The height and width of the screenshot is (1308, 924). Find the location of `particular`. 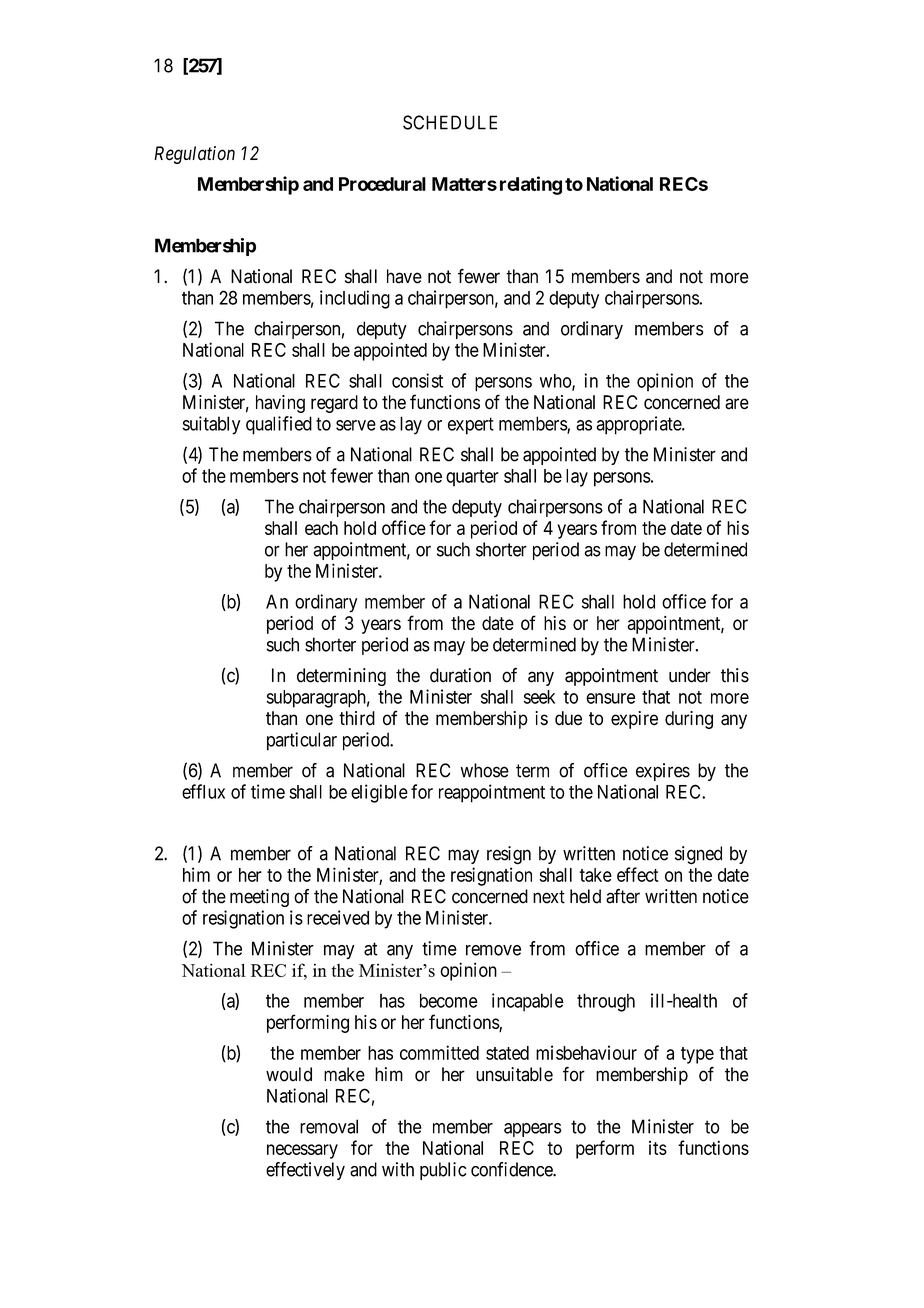

particular is located at coordinates (302, 741).
